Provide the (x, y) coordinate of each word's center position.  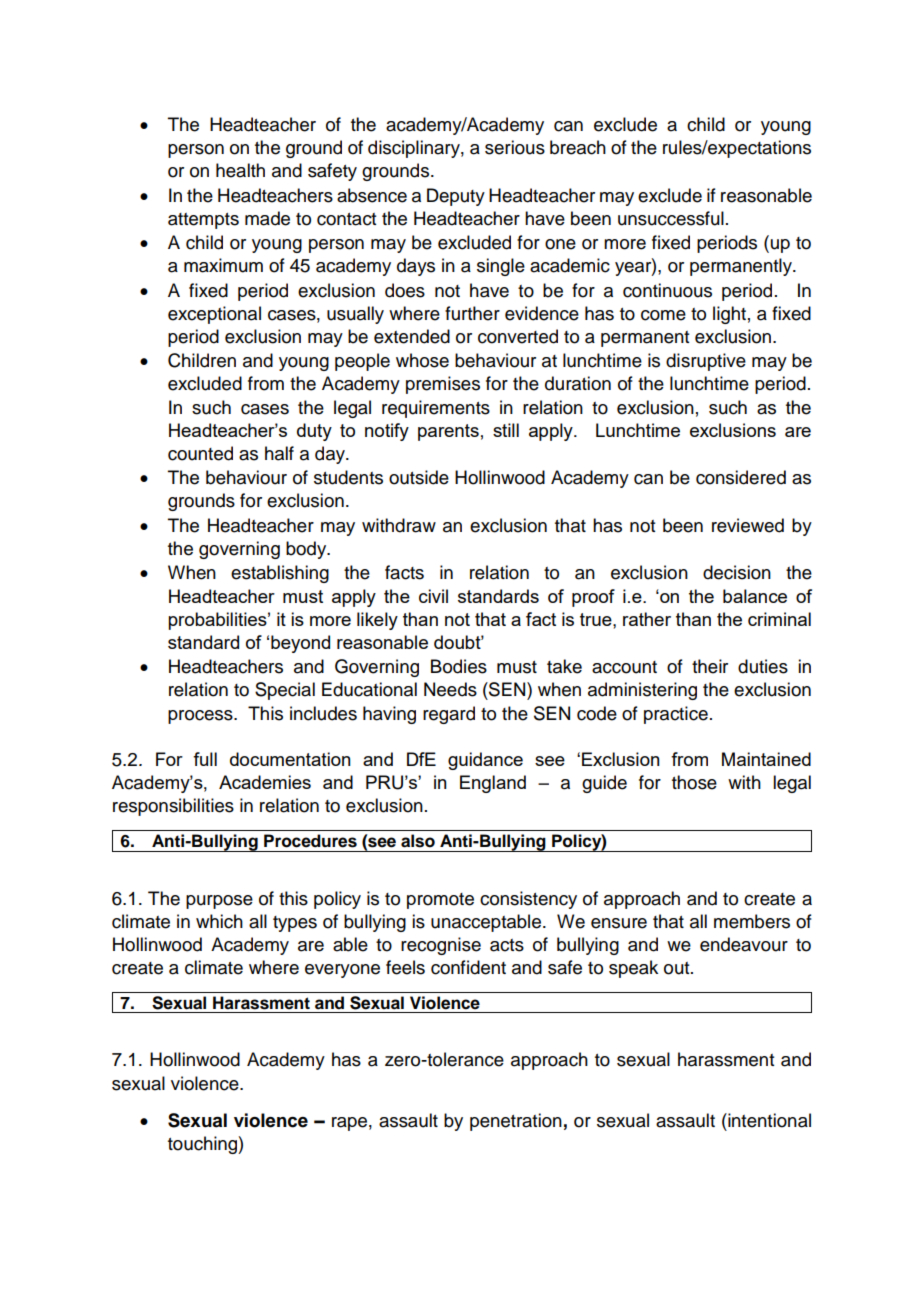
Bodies (459, 666)
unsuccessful (671, 218)
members (752, 921)
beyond (300, 644)
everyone (342, 971)
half (279, 453)
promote (440, 901)
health (240, 170)
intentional (768, 1120)
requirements (436, 409)
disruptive (706, 362)
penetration (516, 1122)
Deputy (456, 197)
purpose (219, 902)
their (710, 666)
